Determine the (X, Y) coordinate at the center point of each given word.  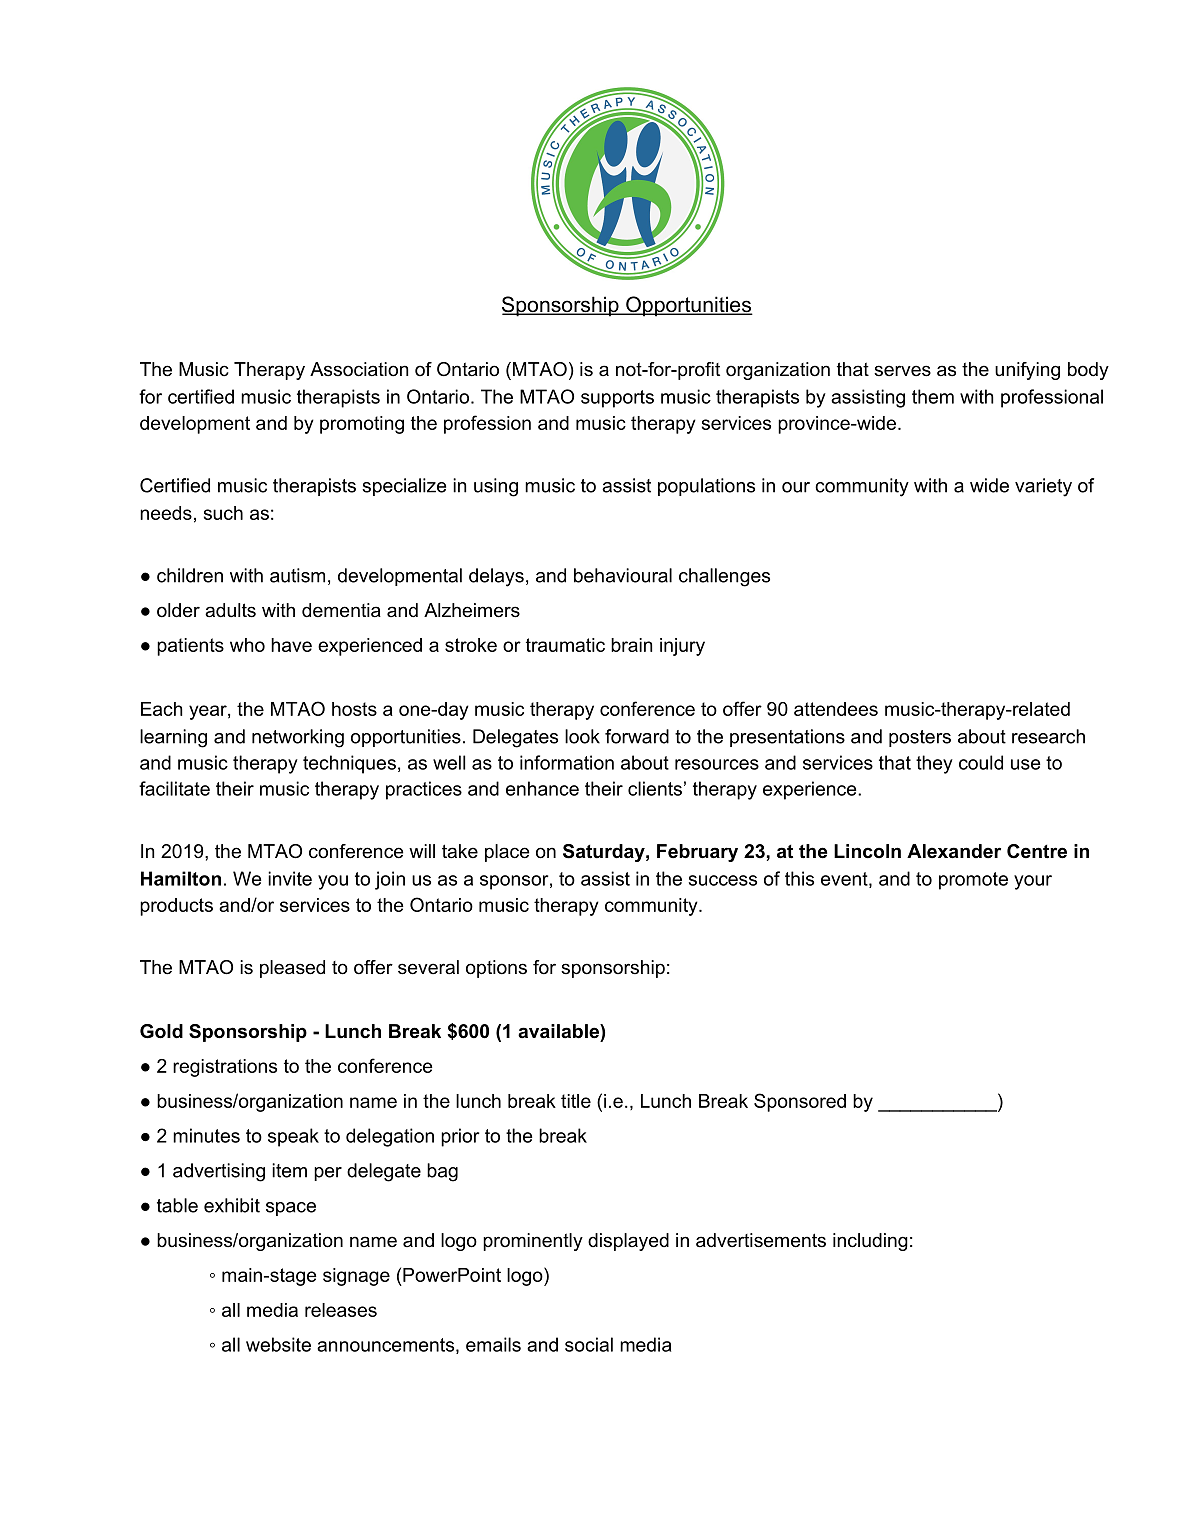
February (697, 853)
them (933, 396)
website (278, 1344)
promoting (362, 425)
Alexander (954, 851)
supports (617, 399)
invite (290, 878)
